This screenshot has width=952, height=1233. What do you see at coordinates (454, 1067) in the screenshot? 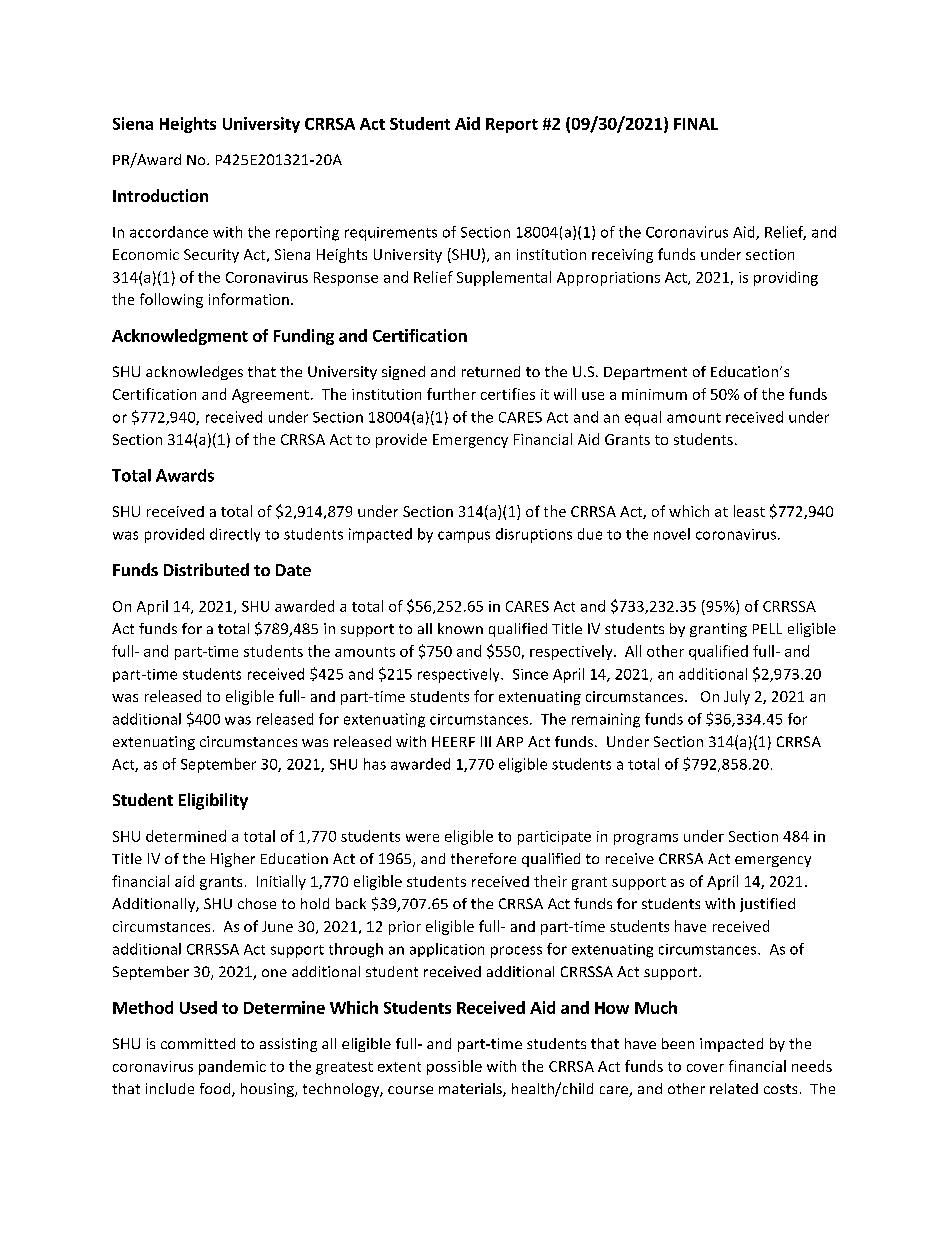
I see `possible` at bounding box center [454, 1067].
